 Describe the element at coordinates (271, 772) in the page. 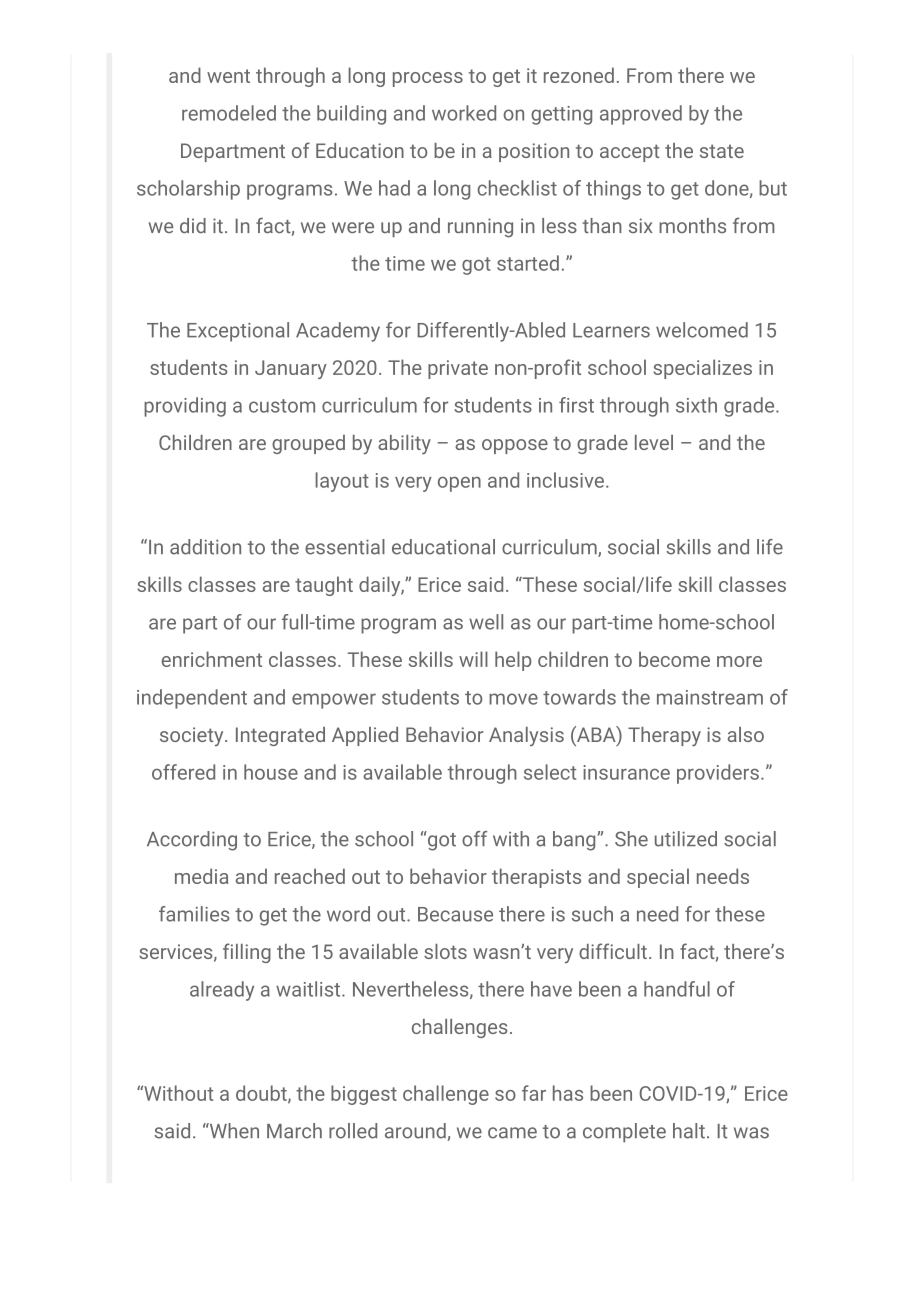

I see `house` at that location.
